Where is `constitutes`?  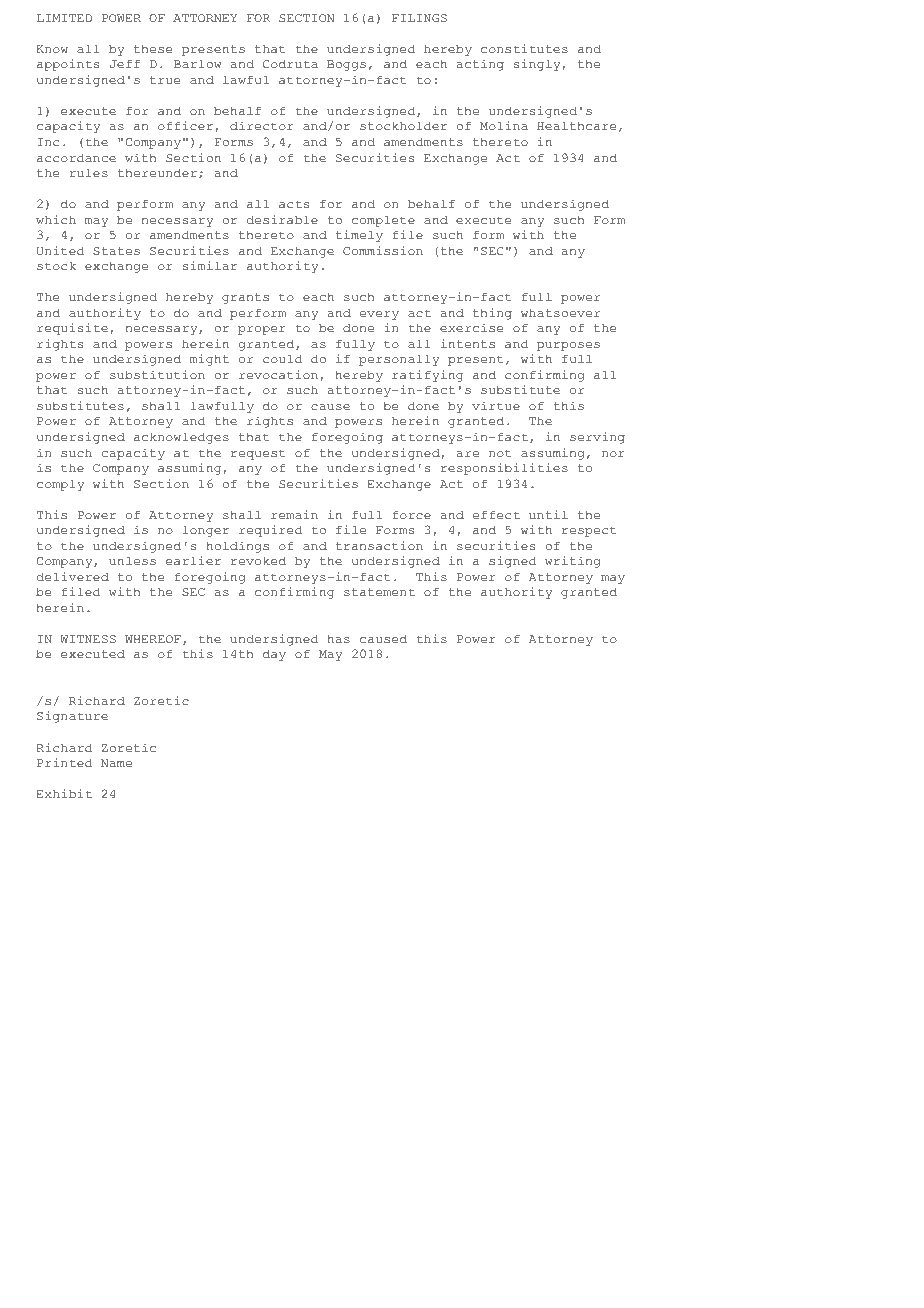 constitutes is located at coordinates (524, 48).
